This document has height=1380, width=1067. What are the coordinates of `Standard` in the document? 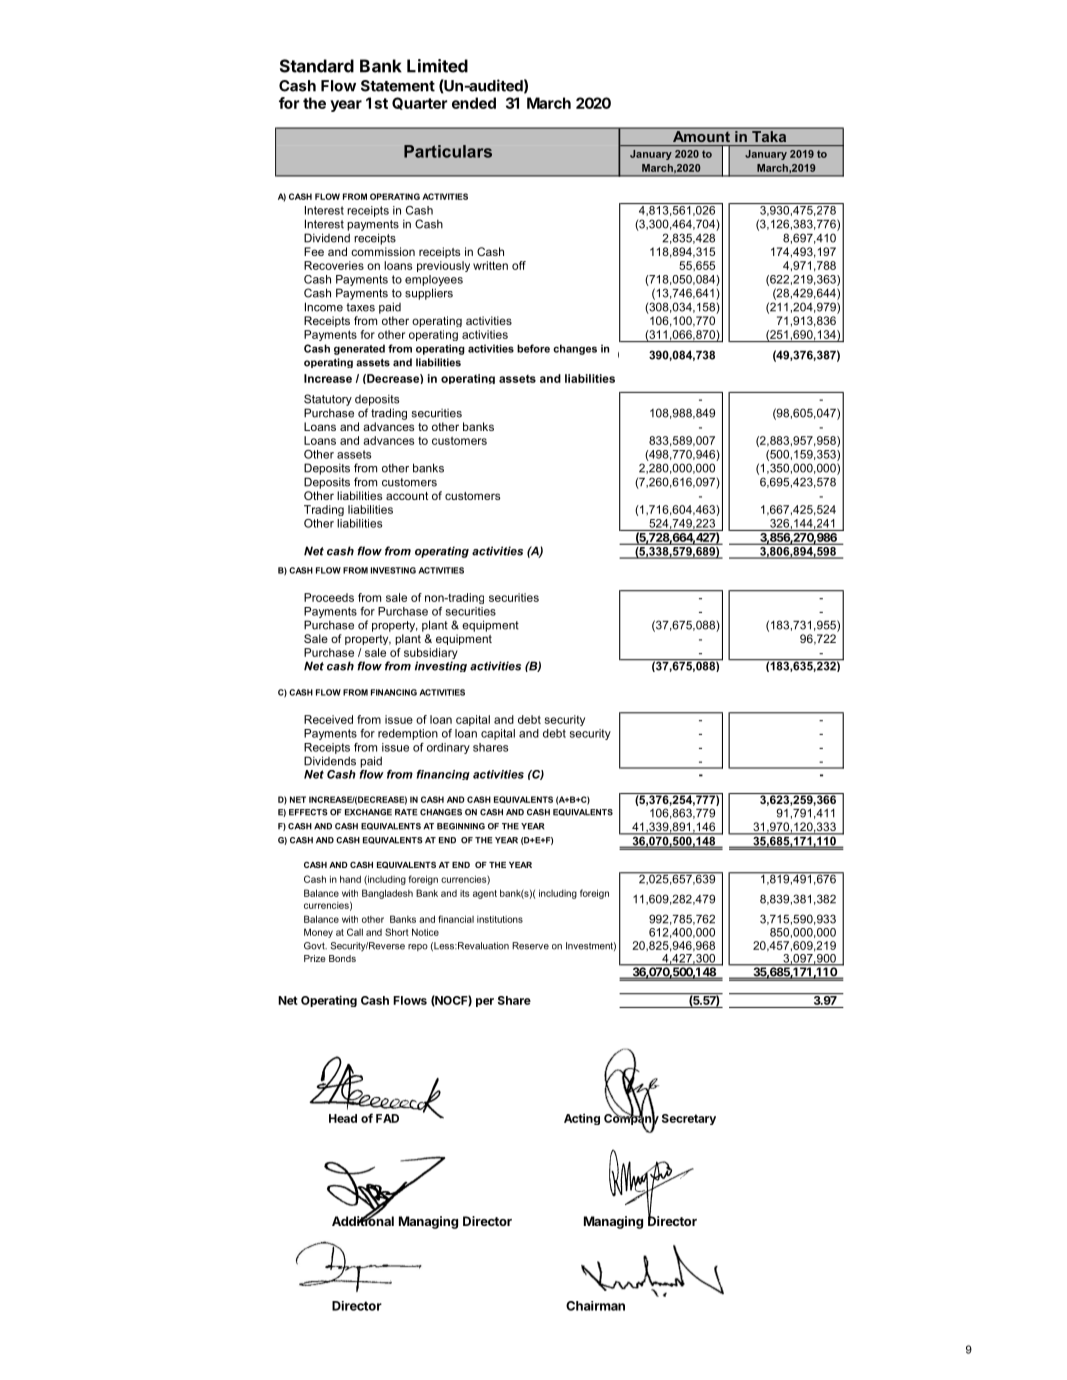 It's located at (317, 66).
